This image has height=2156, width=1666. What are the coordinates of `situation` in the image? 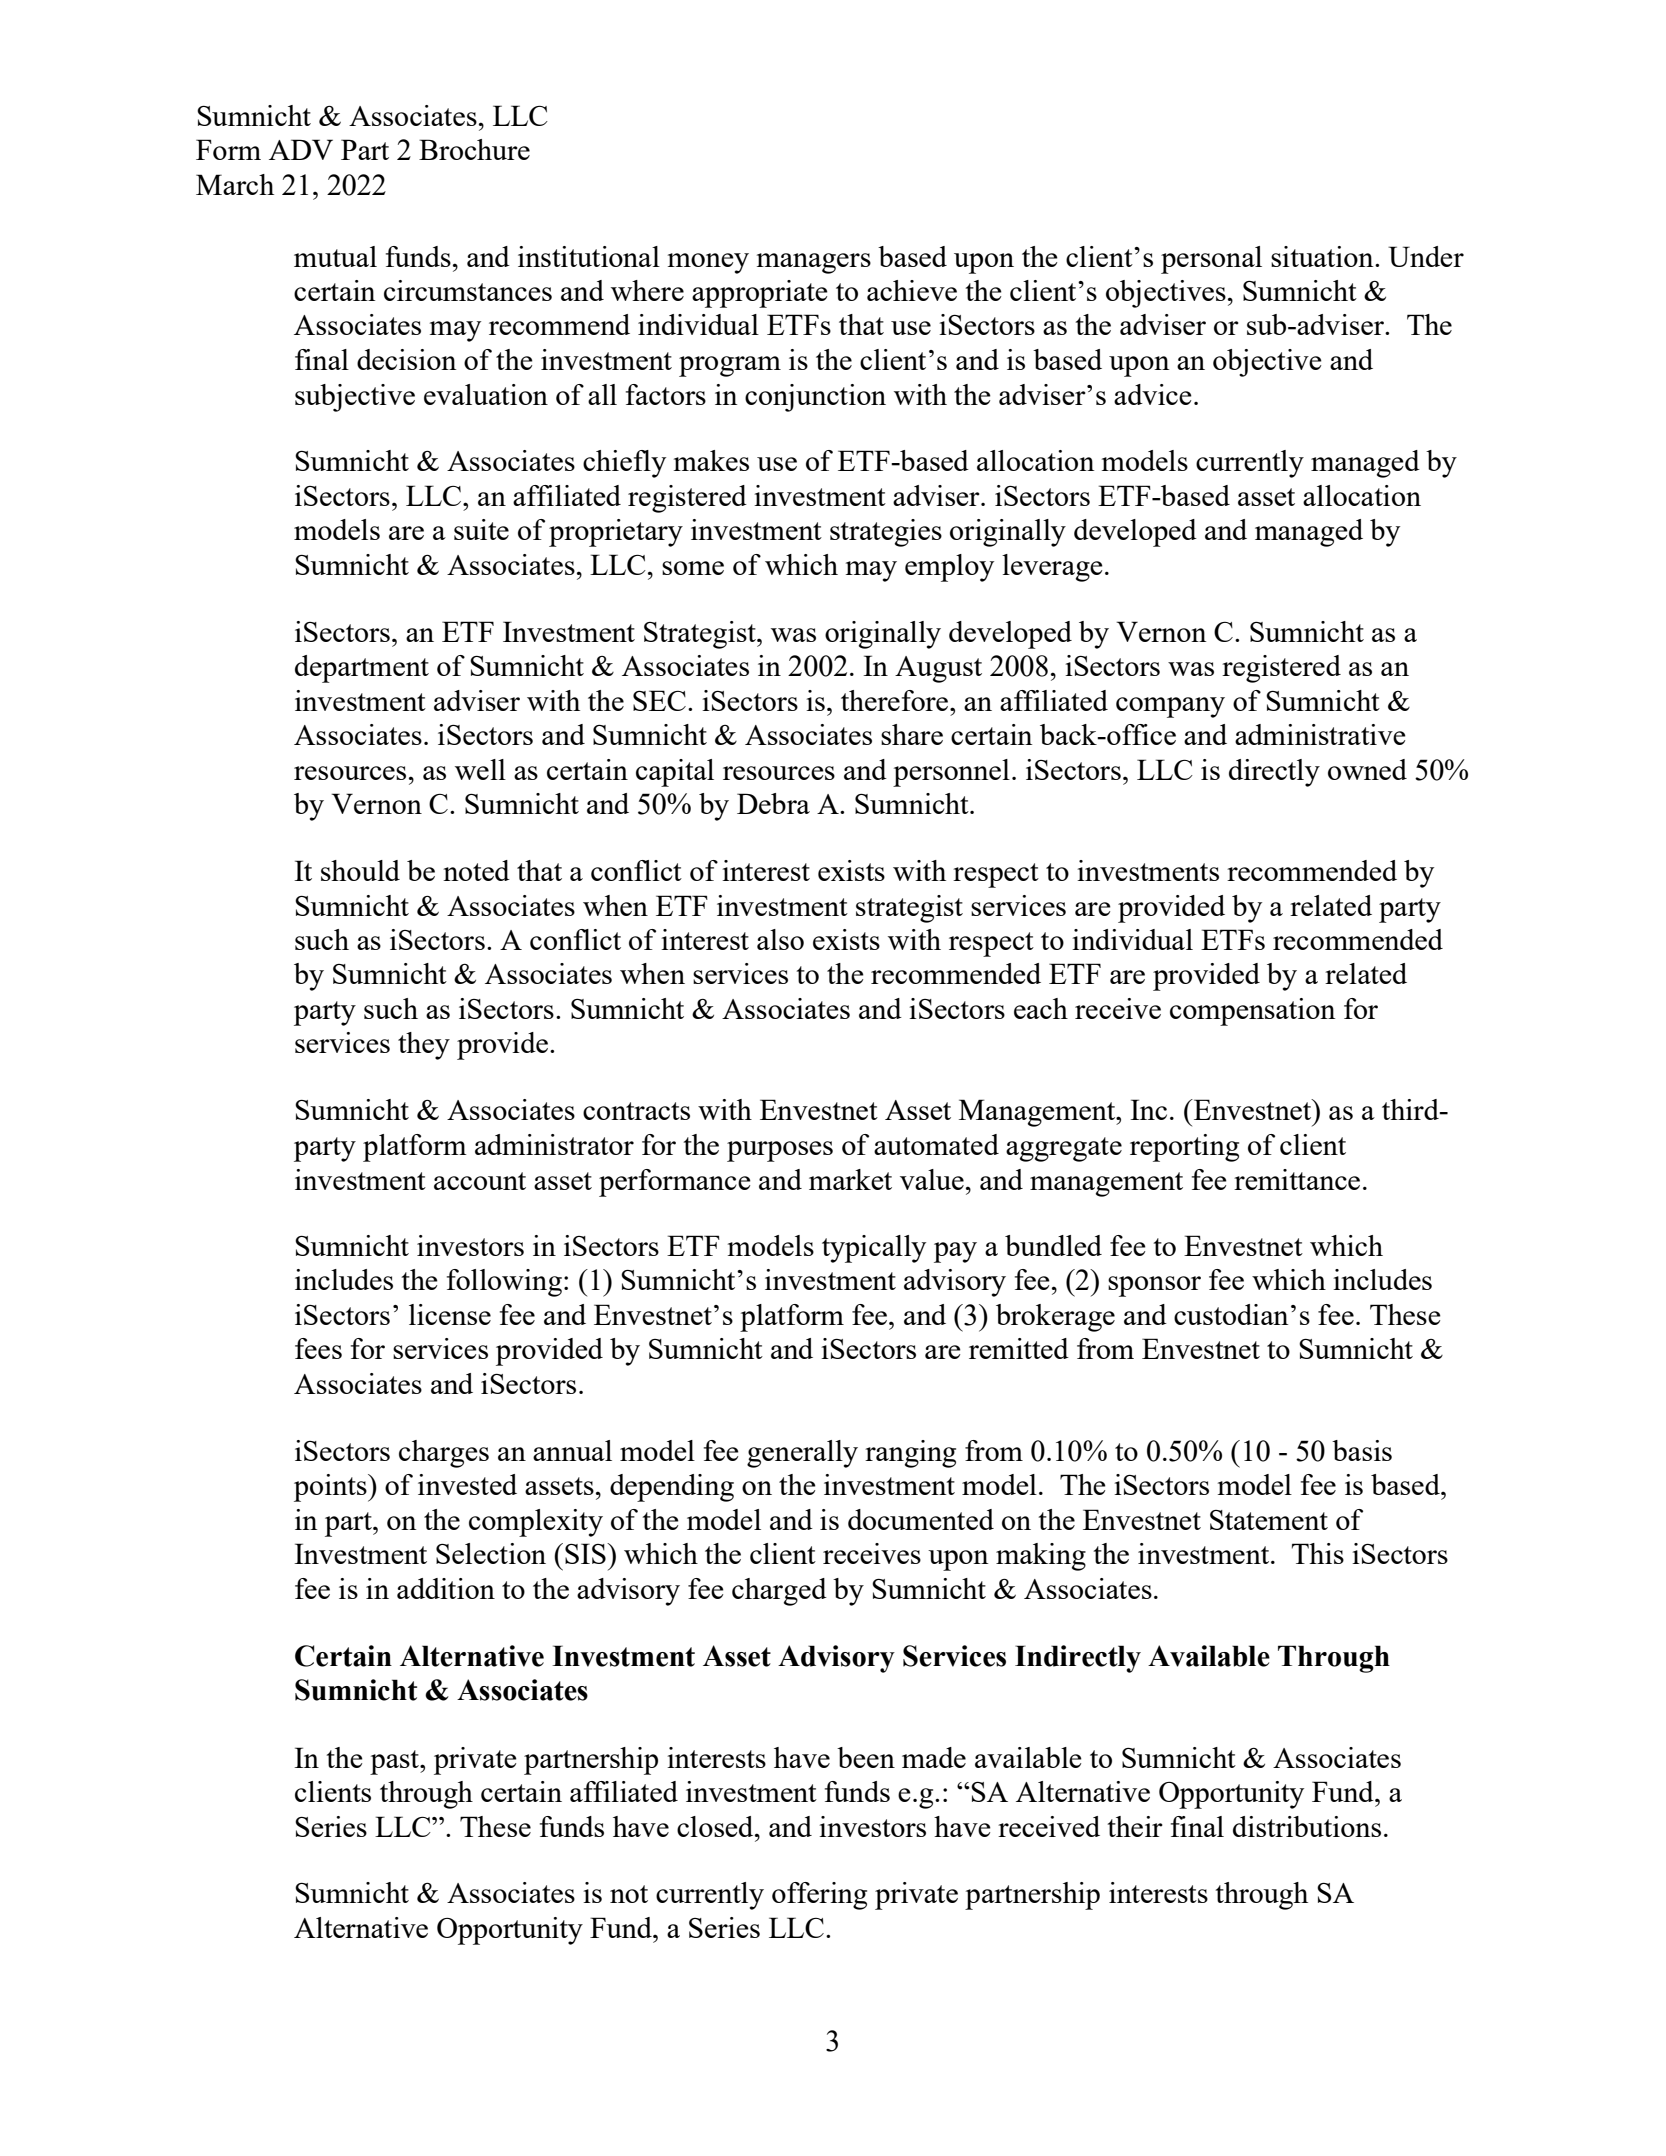 It's located at (1323, 256).
